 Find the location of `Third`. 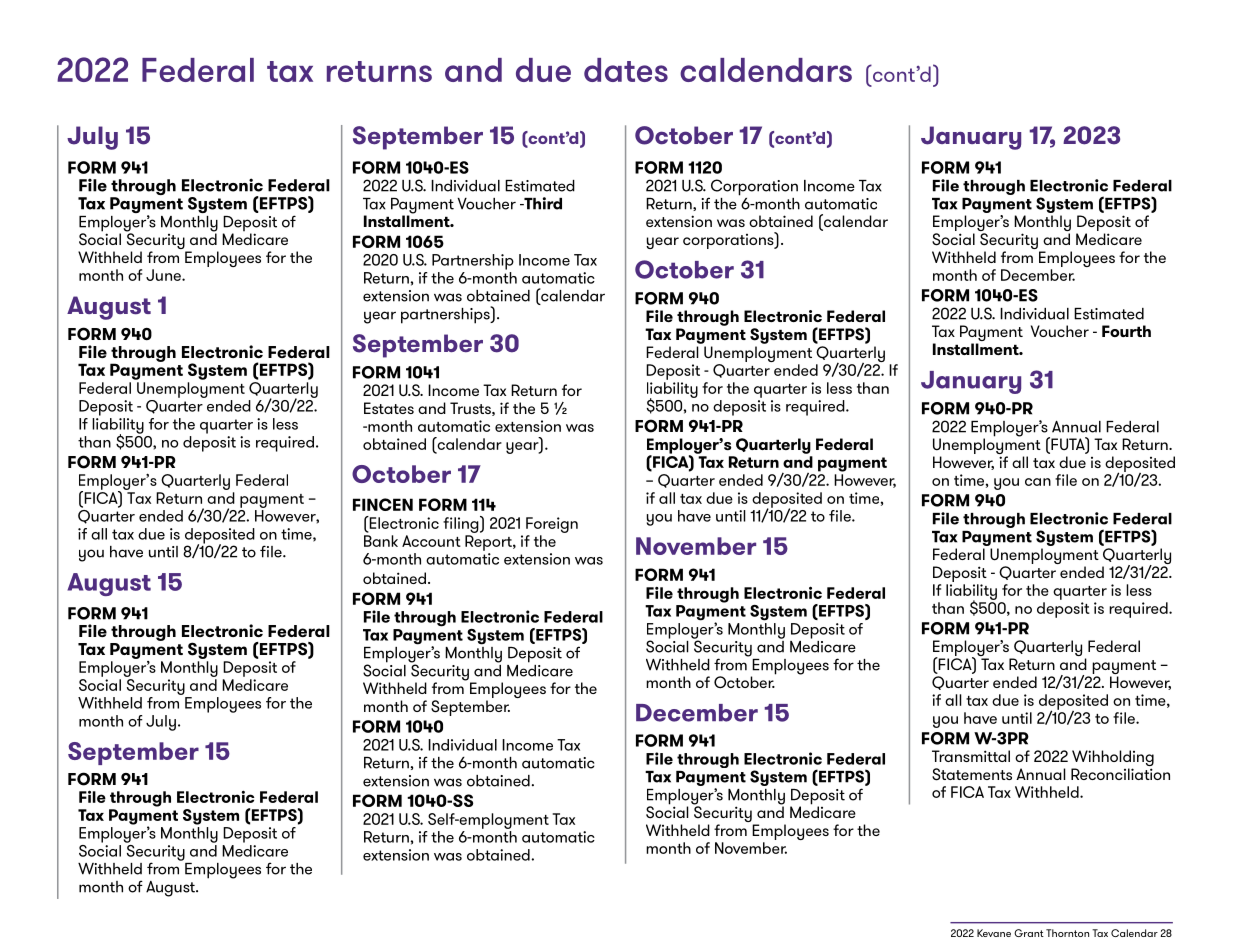

Third is located at coordinates (542, 203).
